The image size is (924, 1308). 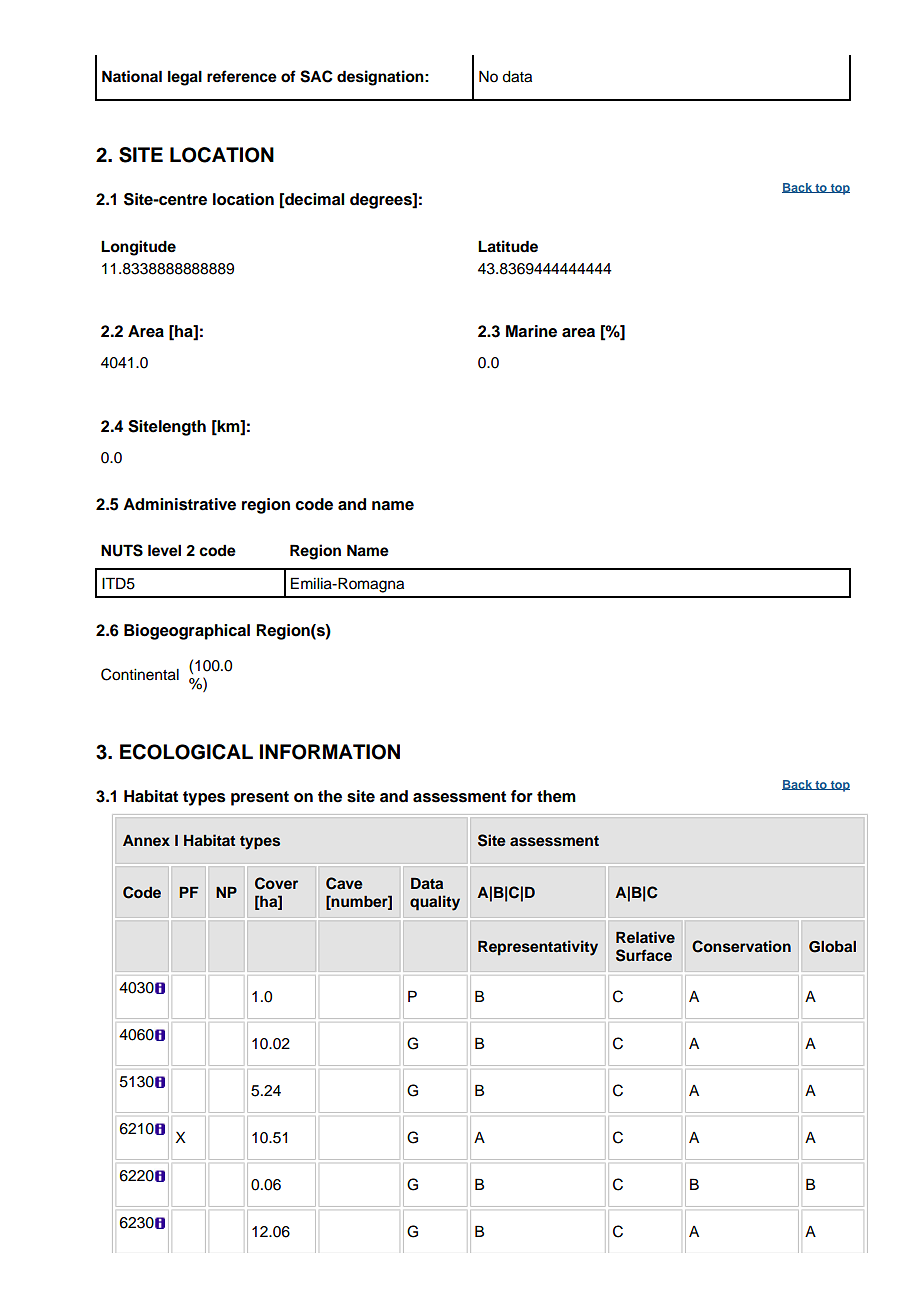 What do you see at coordinates (556, 796) in the page?
I see `them` at bounding box center [556, 796].
